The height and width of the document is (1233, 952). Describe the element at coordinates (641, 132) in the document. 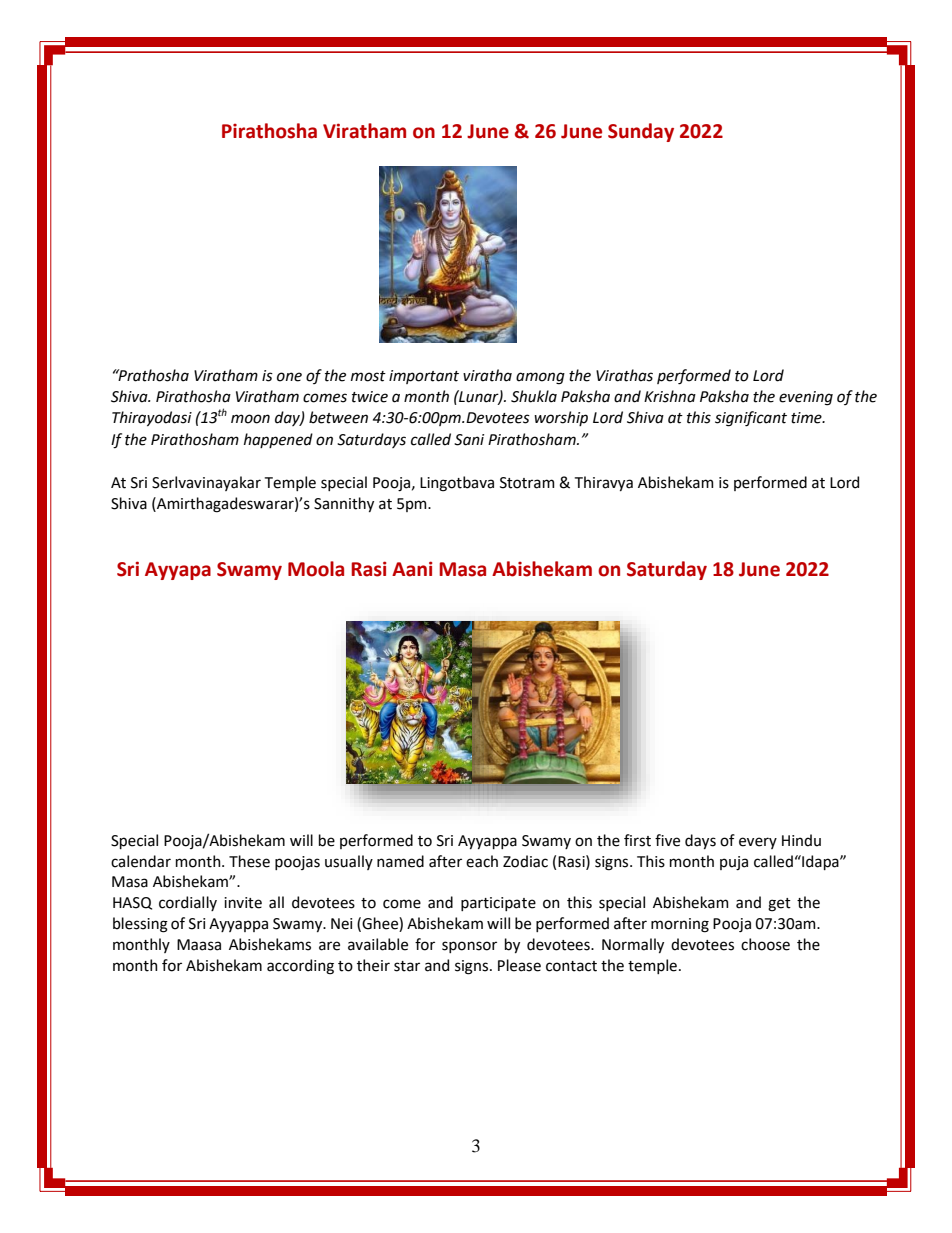

I see `Sunday` at that location.
